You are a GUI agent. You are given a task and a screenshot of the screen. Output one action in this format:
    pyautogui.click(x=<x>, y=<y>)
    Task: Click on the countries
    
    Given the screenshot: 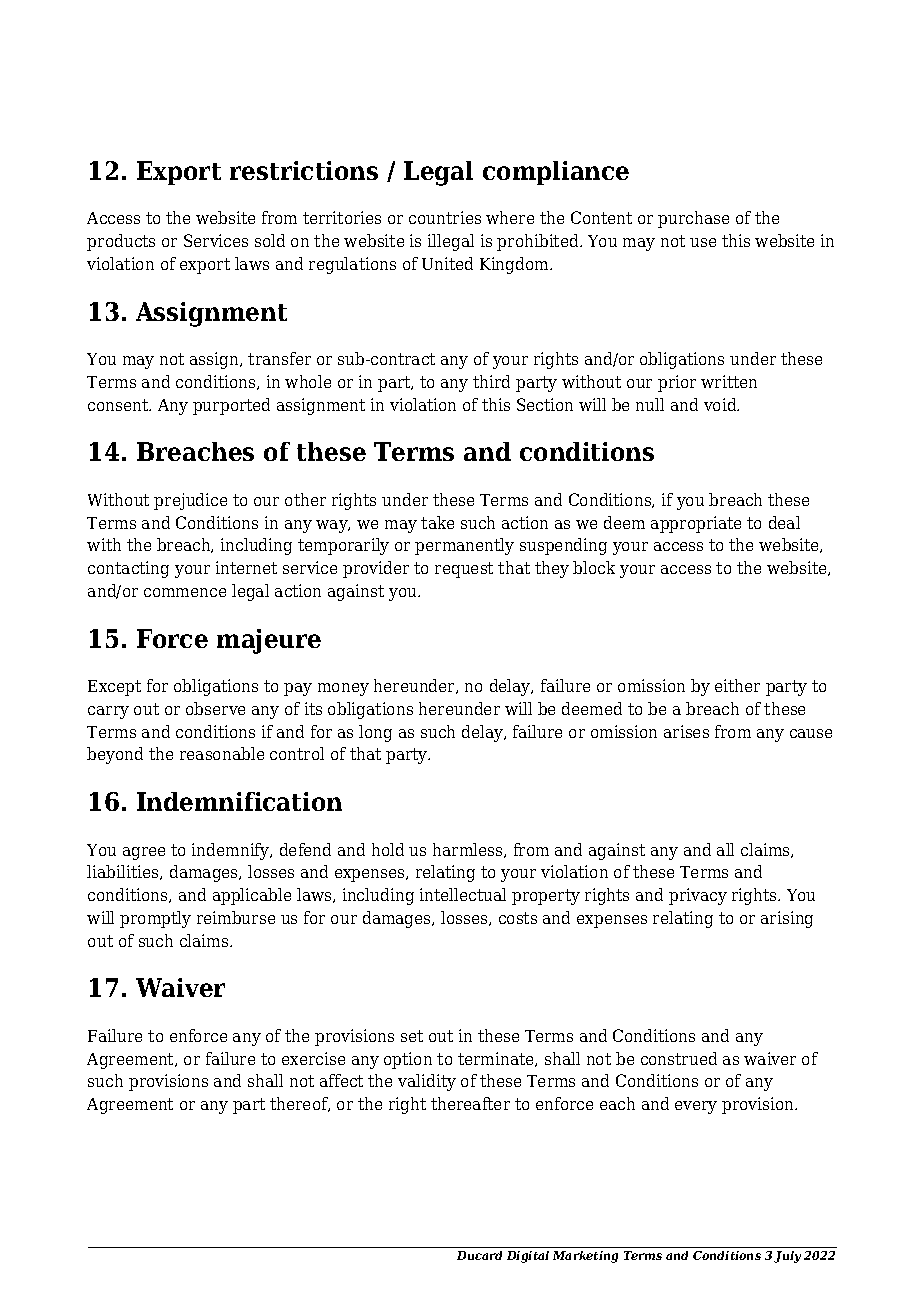 What is the action you would take?
    pyautogui.click(x=445, y=217)
